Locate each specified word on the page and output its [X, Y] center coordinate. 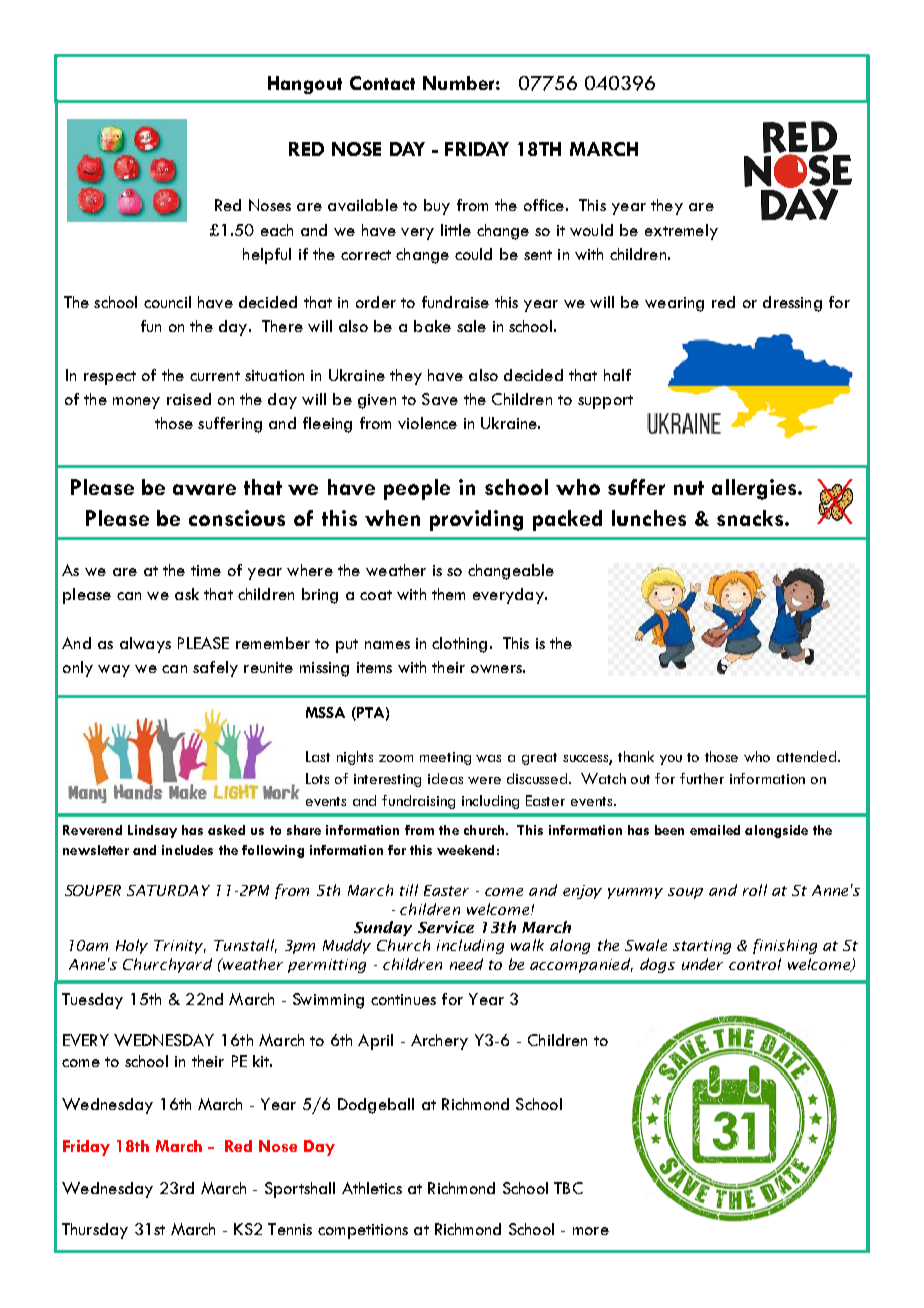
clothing [459, 645]
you [671, 760]
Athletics [372, 1188]
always [145, 645]
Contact [382, 83]
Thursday [95, 1231]
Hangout [305, 85]
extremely [681, 232]
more [591, 1231]
